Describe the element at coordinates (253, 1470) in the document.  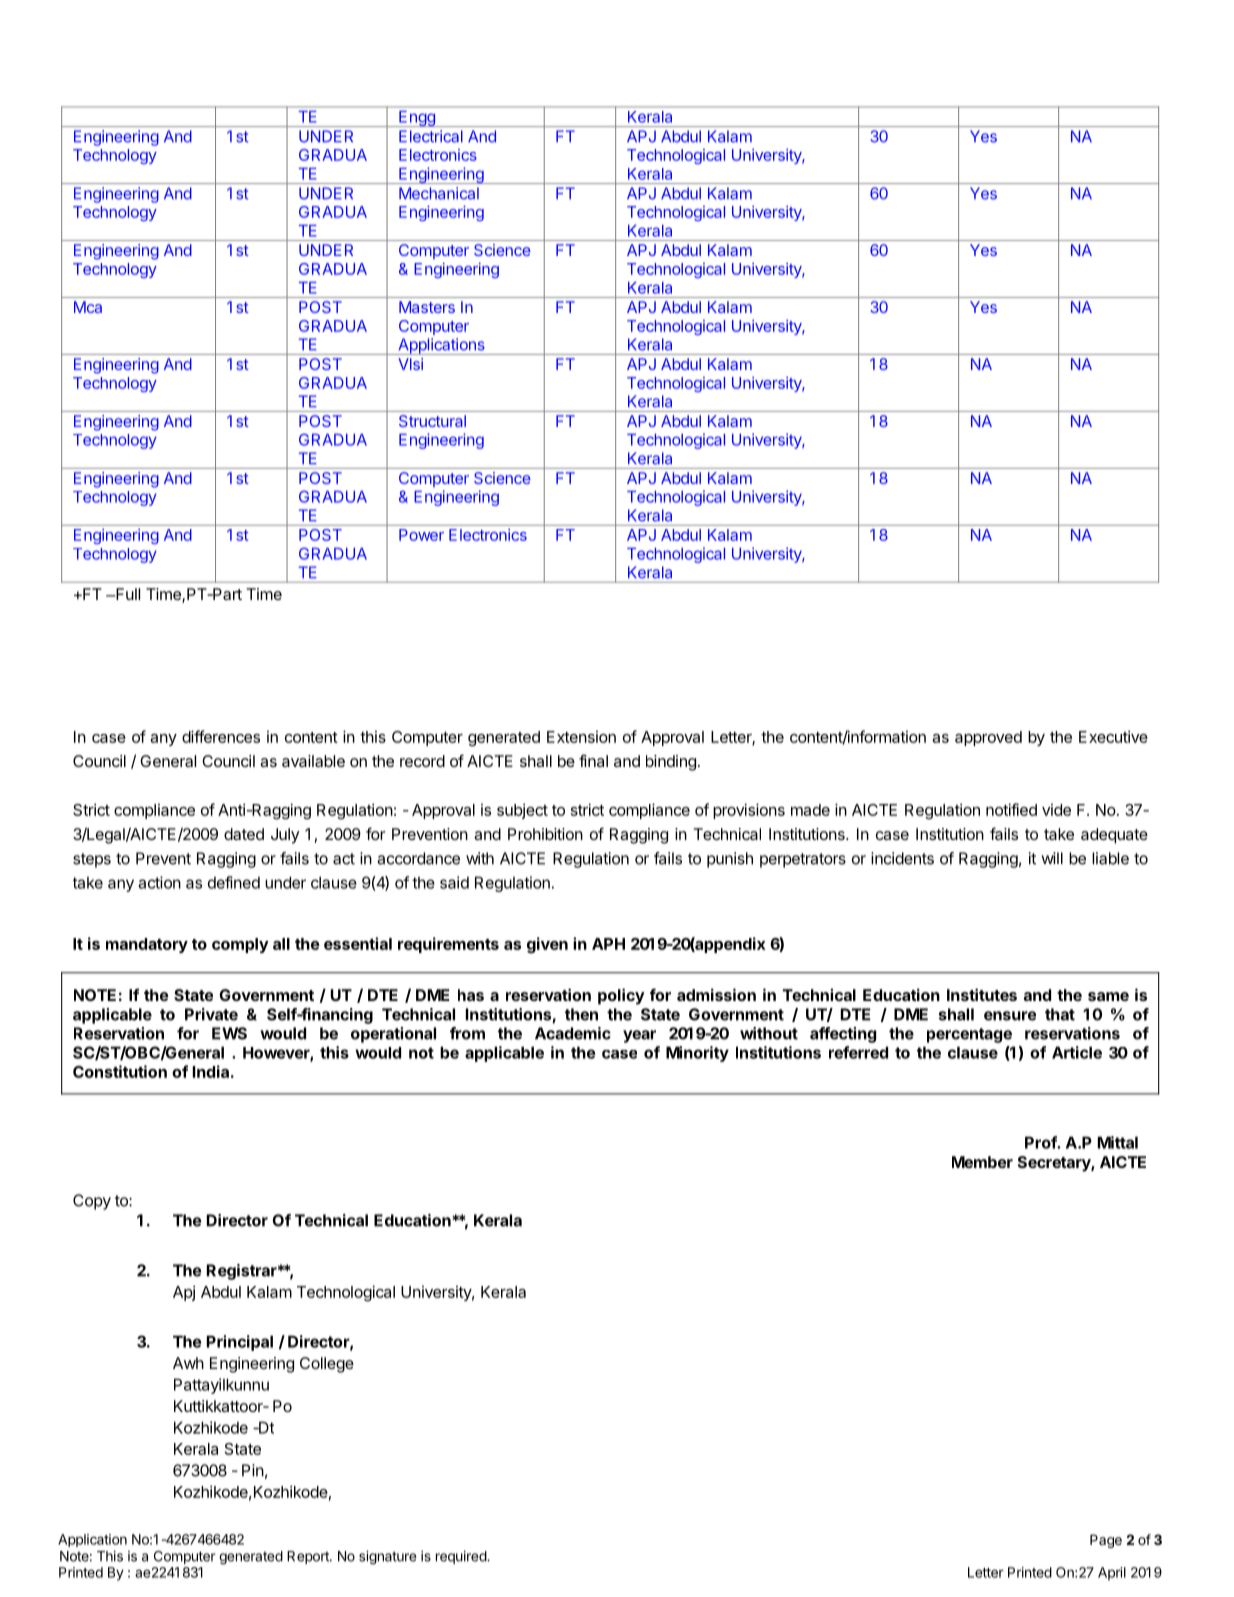
I see `Pin` at that location.
